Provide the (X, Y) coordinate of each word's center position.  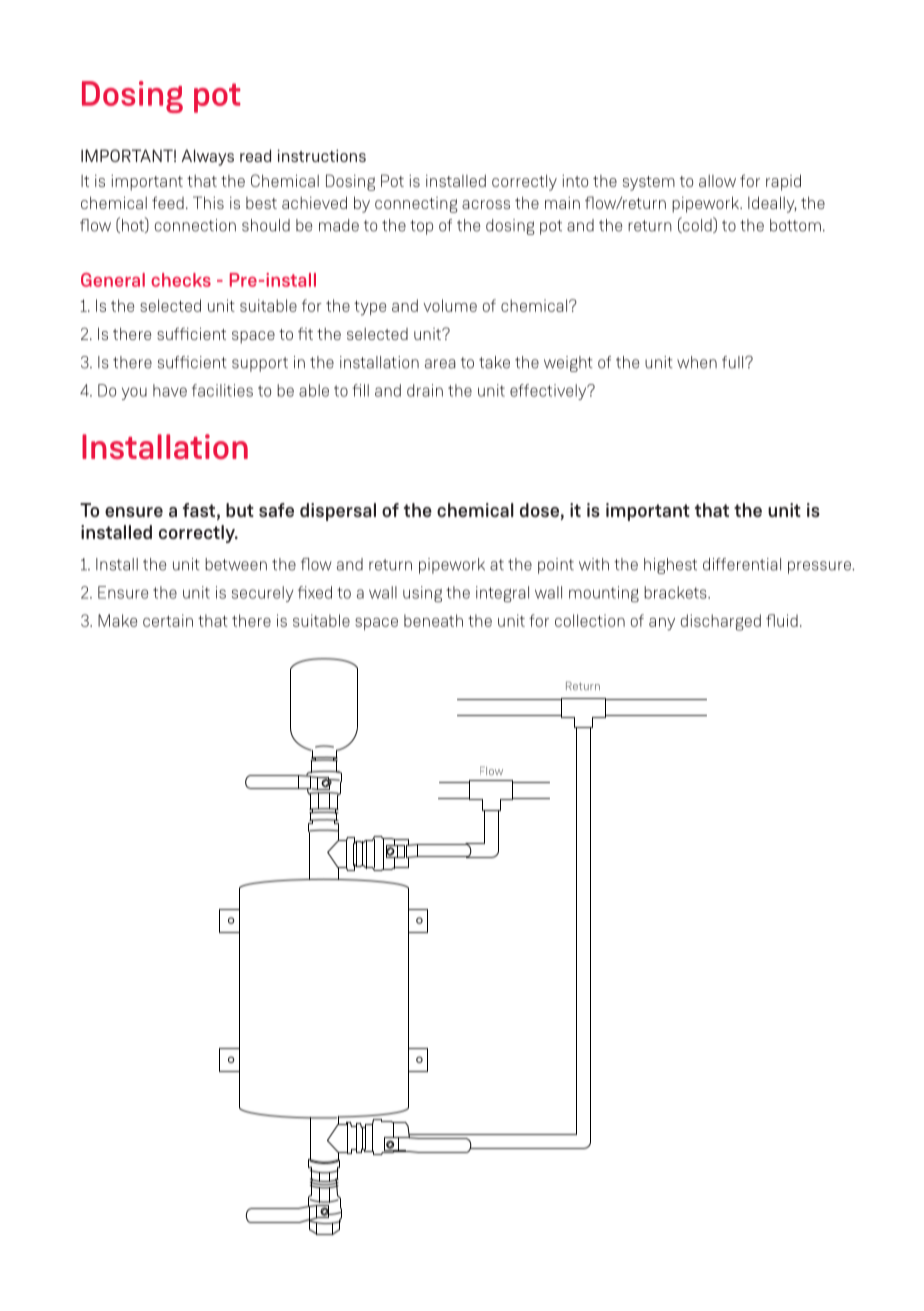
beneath (433, 620)
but (240, 510)
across (486, 204)
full (734, 362)
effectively (549, 392)
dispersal (338, 512)
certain (168, 620)
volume (450, 305)
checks (181, 280)
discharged (721, 622)
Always (208, 157)
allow (717, 181)
